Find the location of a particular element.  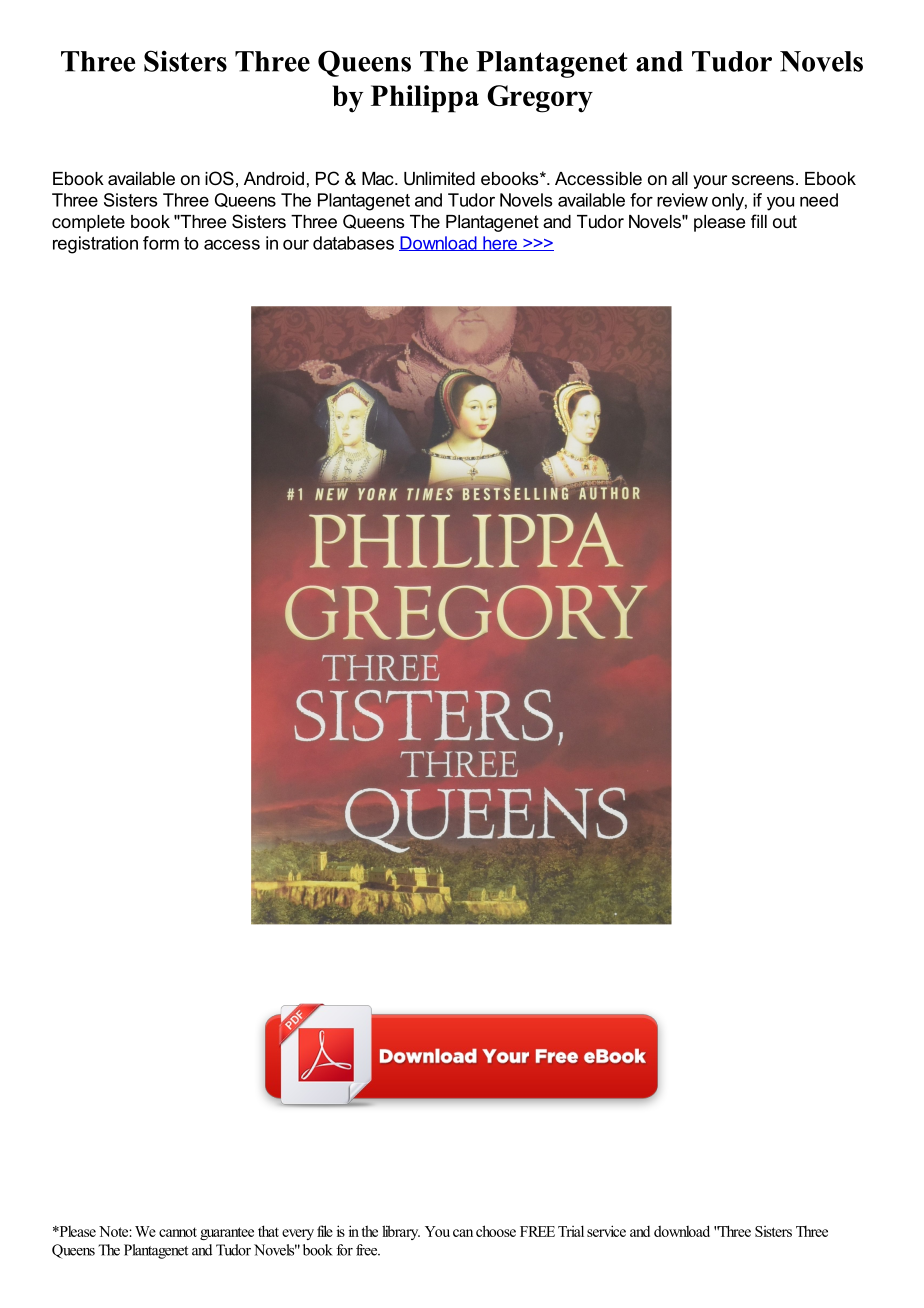

here is located at coordinates (500, 243).
